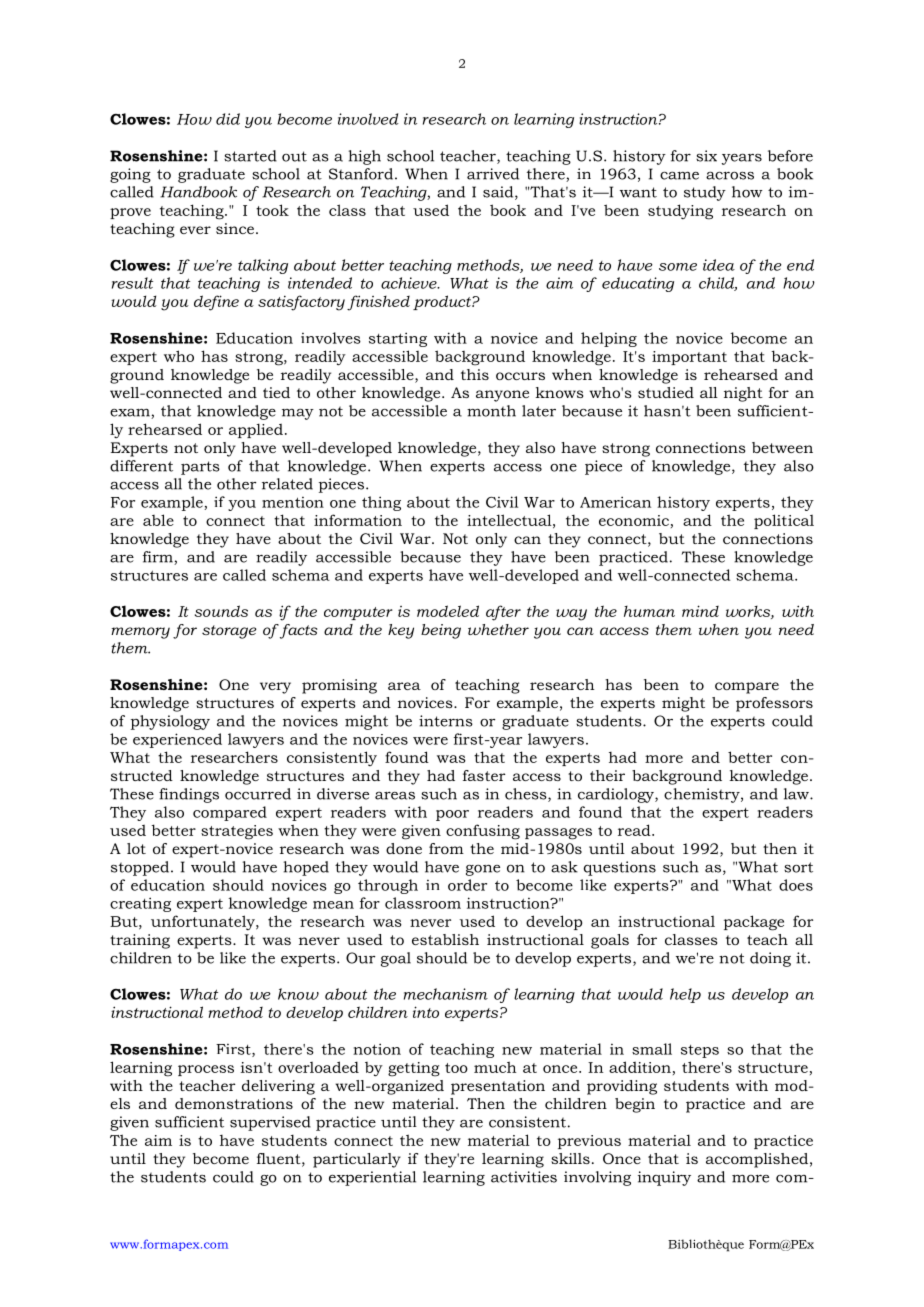  I want to click on demonstrations, so click(234, 1103).
